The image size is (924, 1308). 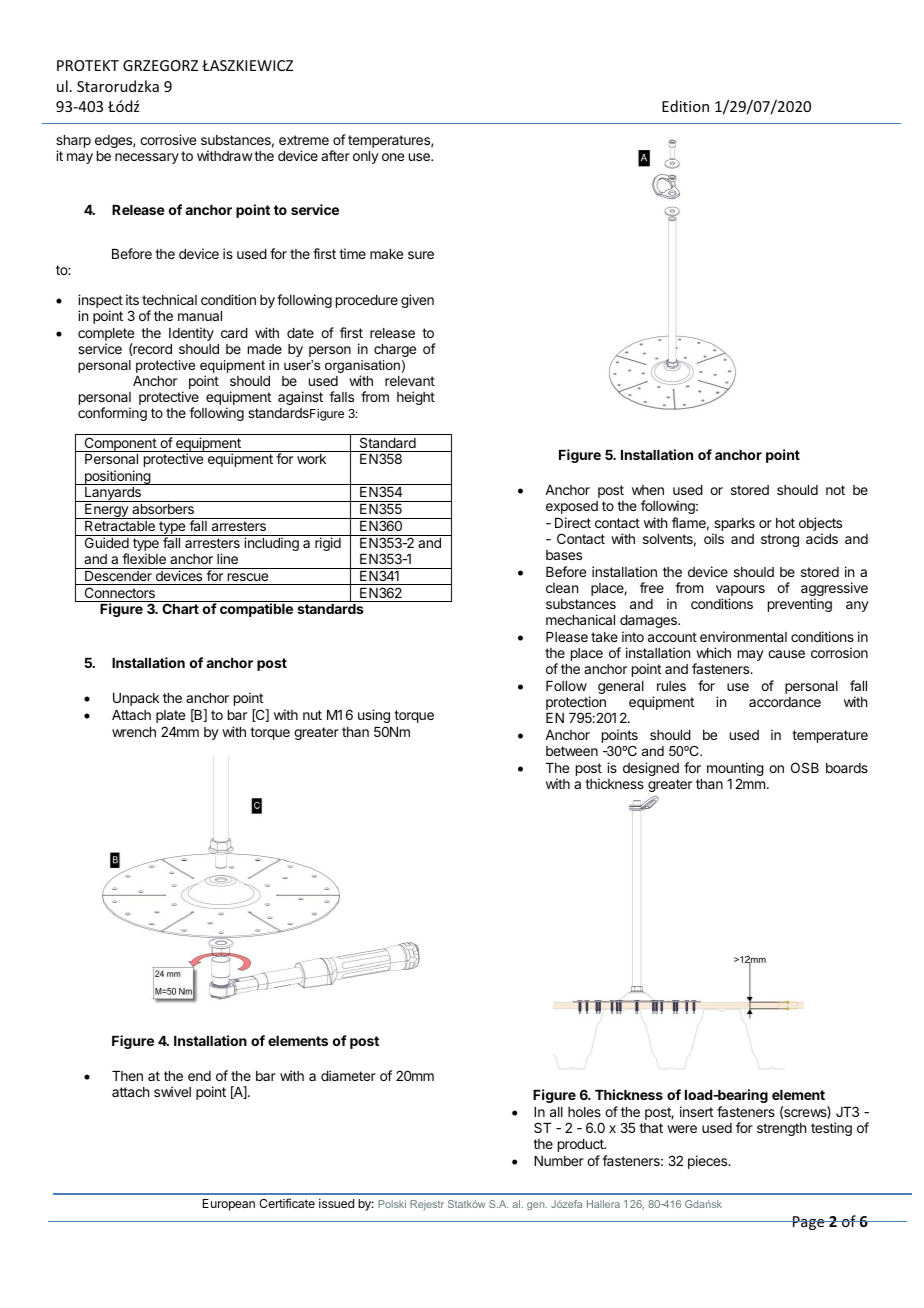 I want to click on only, so click(x=366, y=157).
